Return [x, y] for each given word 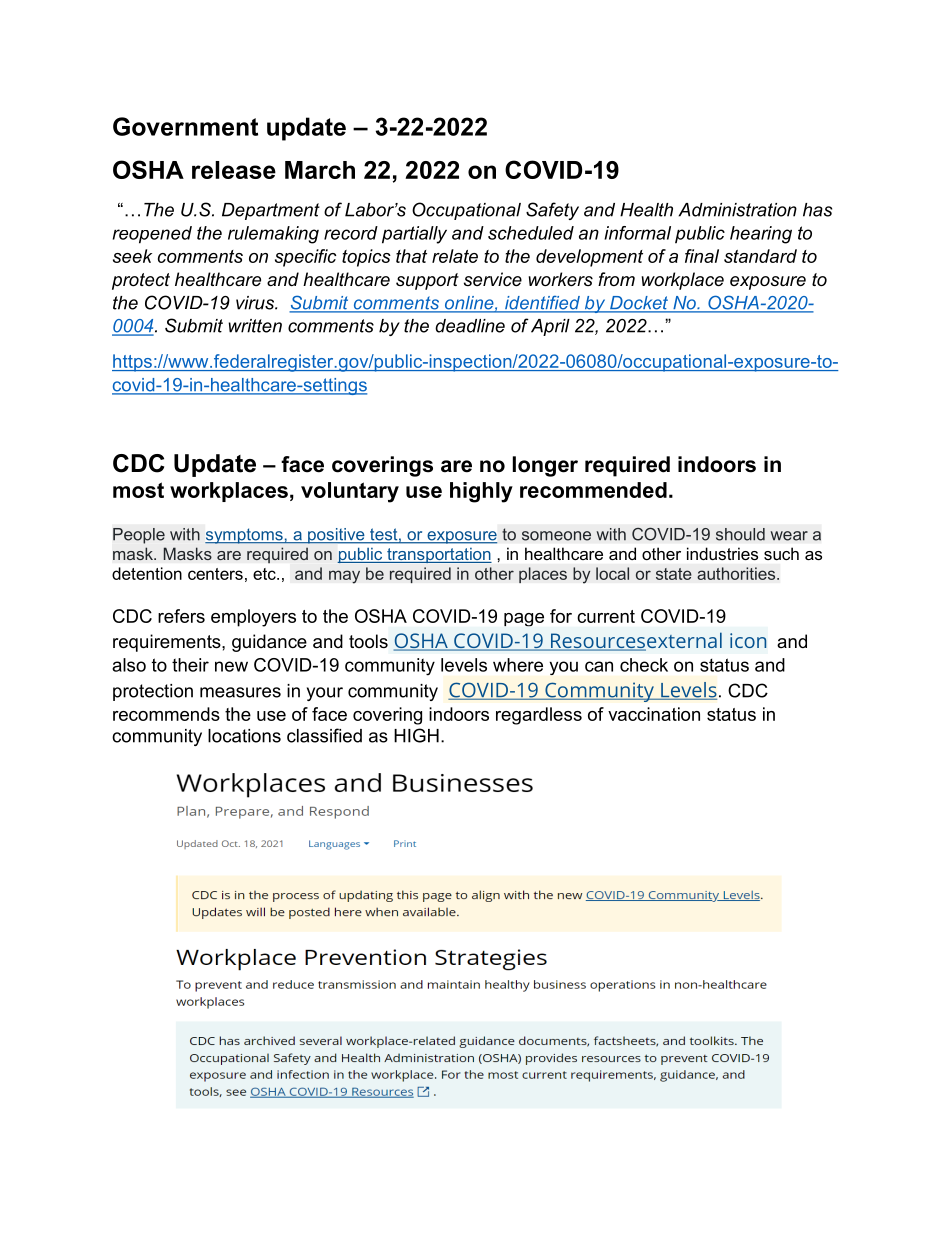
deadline [470, 326]
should [740, 534]
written [255, 326]
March [320, 170]
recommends [166, 714]
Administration [737, 210]
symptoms [245, 536]
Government [185, 126]
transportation [438, 555]
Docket [639, 304]
